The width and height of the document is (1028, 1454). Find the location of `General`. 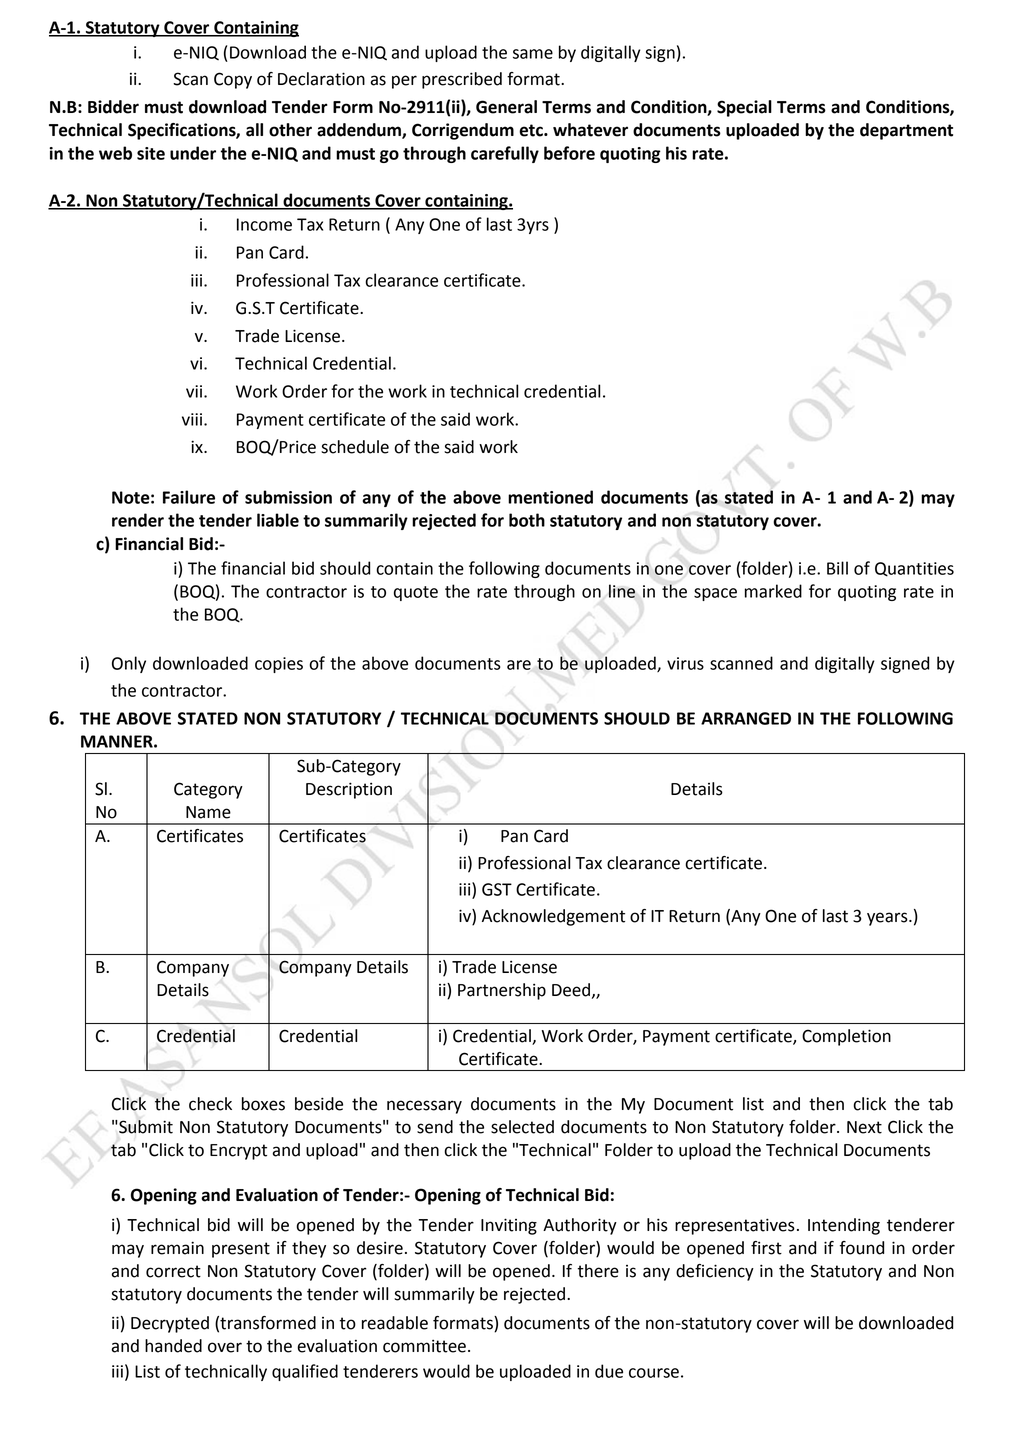

General is located at coordinates (506, 107).
